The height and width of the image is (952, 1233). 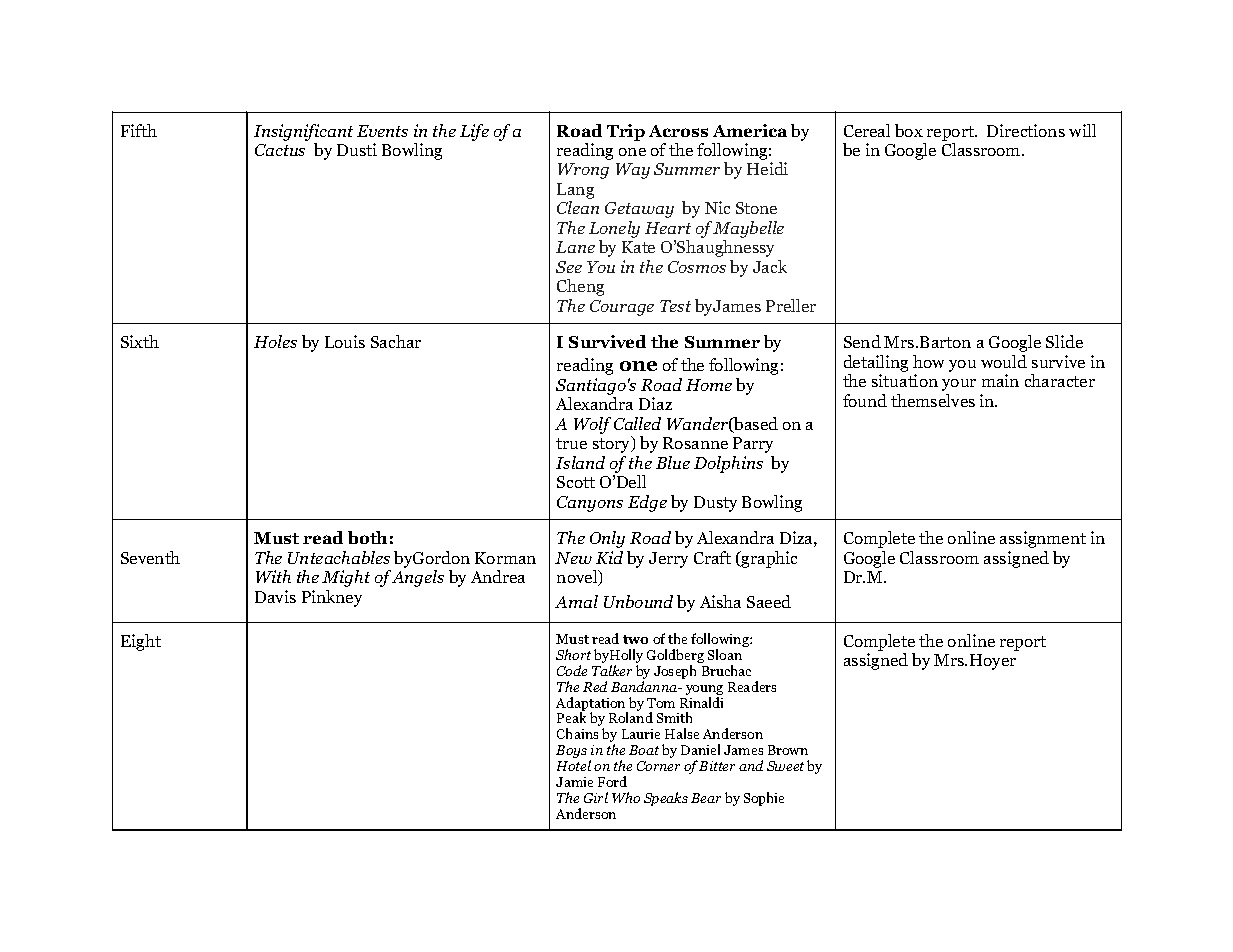 What do you see at coordinates (1026, 130) in the image?
I see `Directions` at bounding box center [1026, 130].
